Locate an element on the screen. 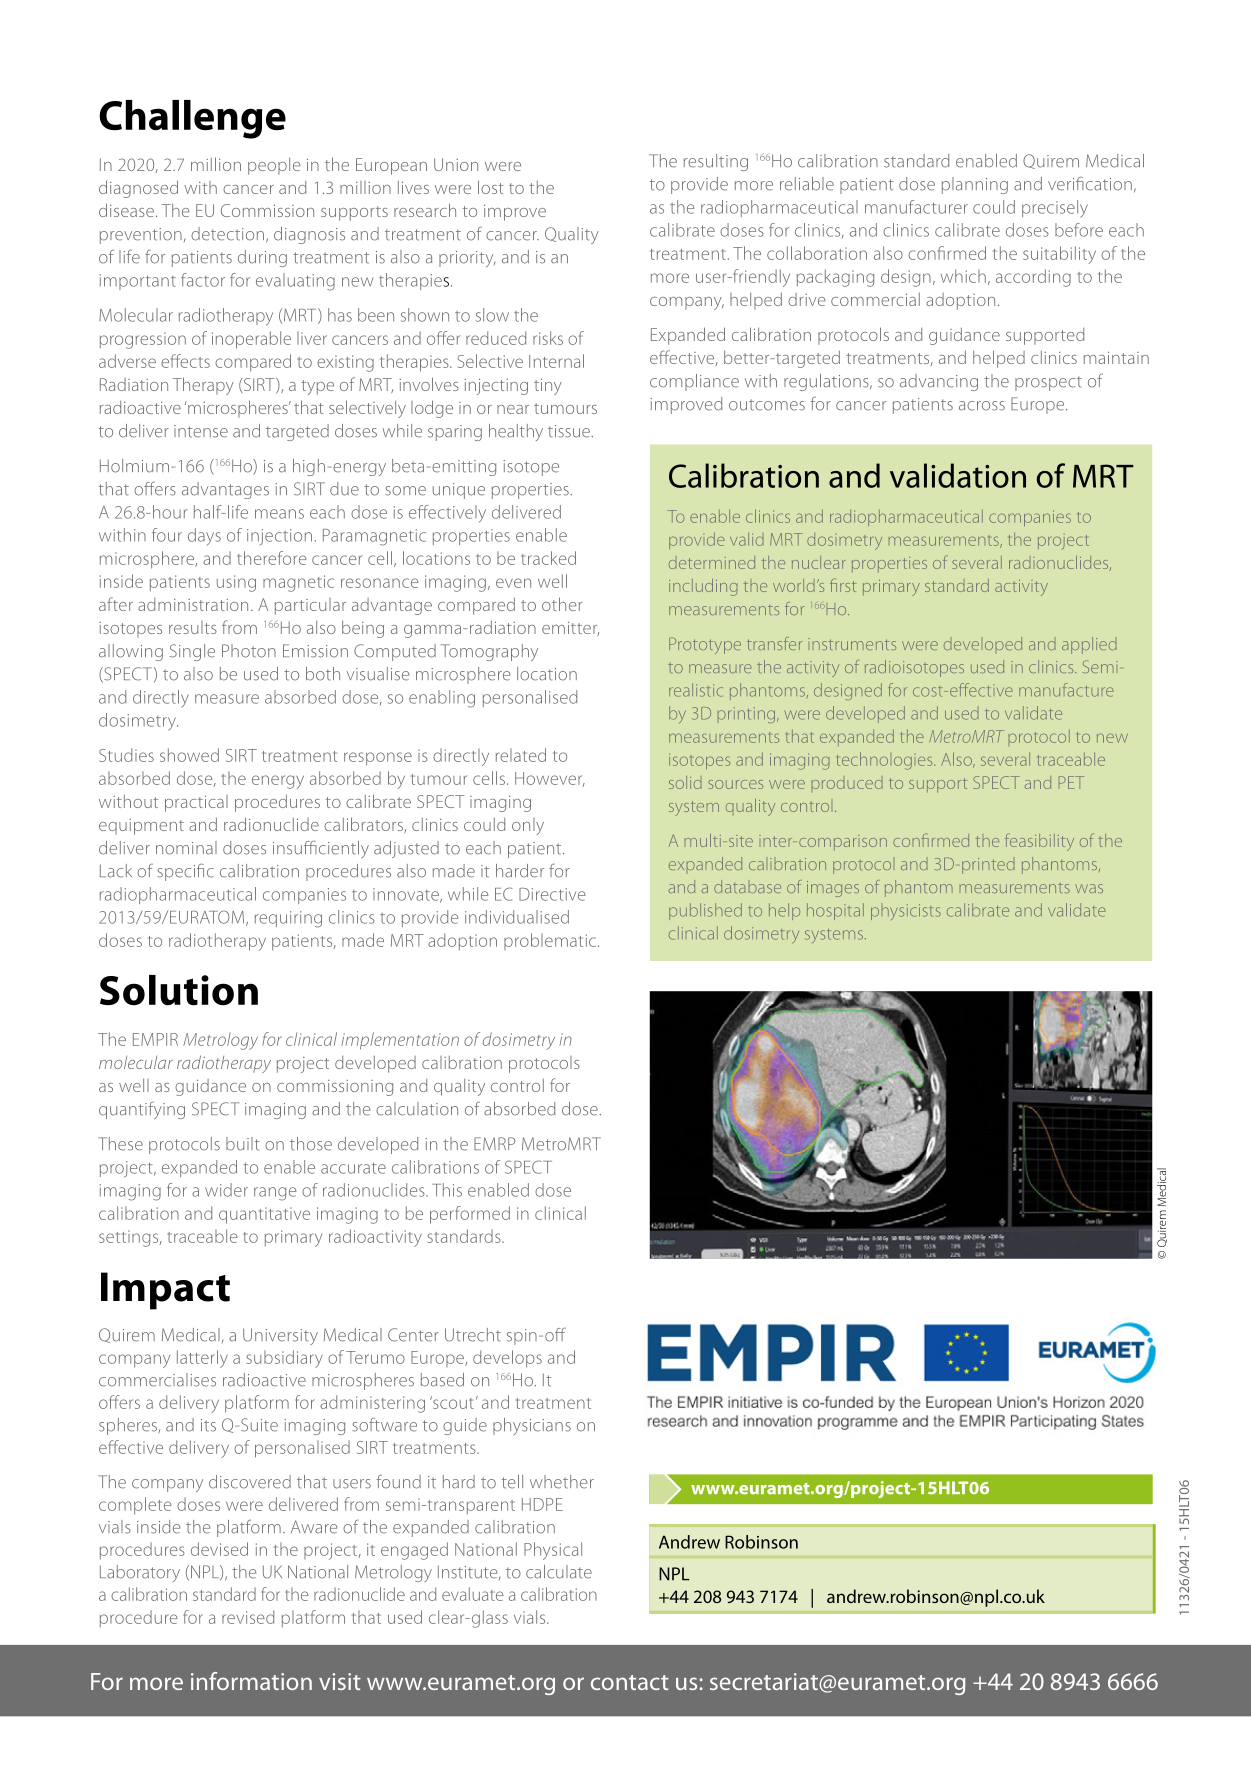 This screenshot has height=1770, width=1251. revised is located at coordinates (248, 1617).
